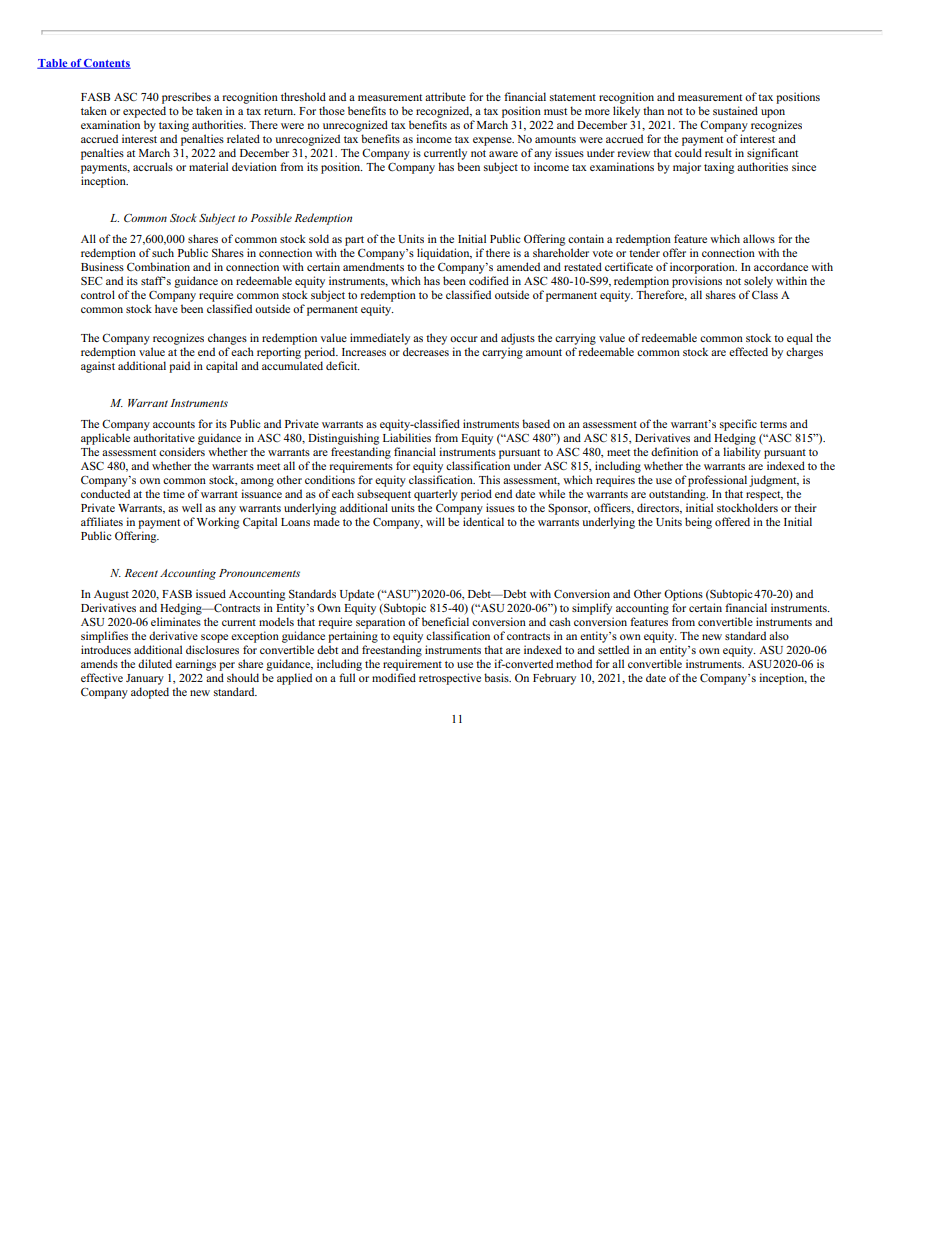  I want to click on expected, so click(144, 112).
